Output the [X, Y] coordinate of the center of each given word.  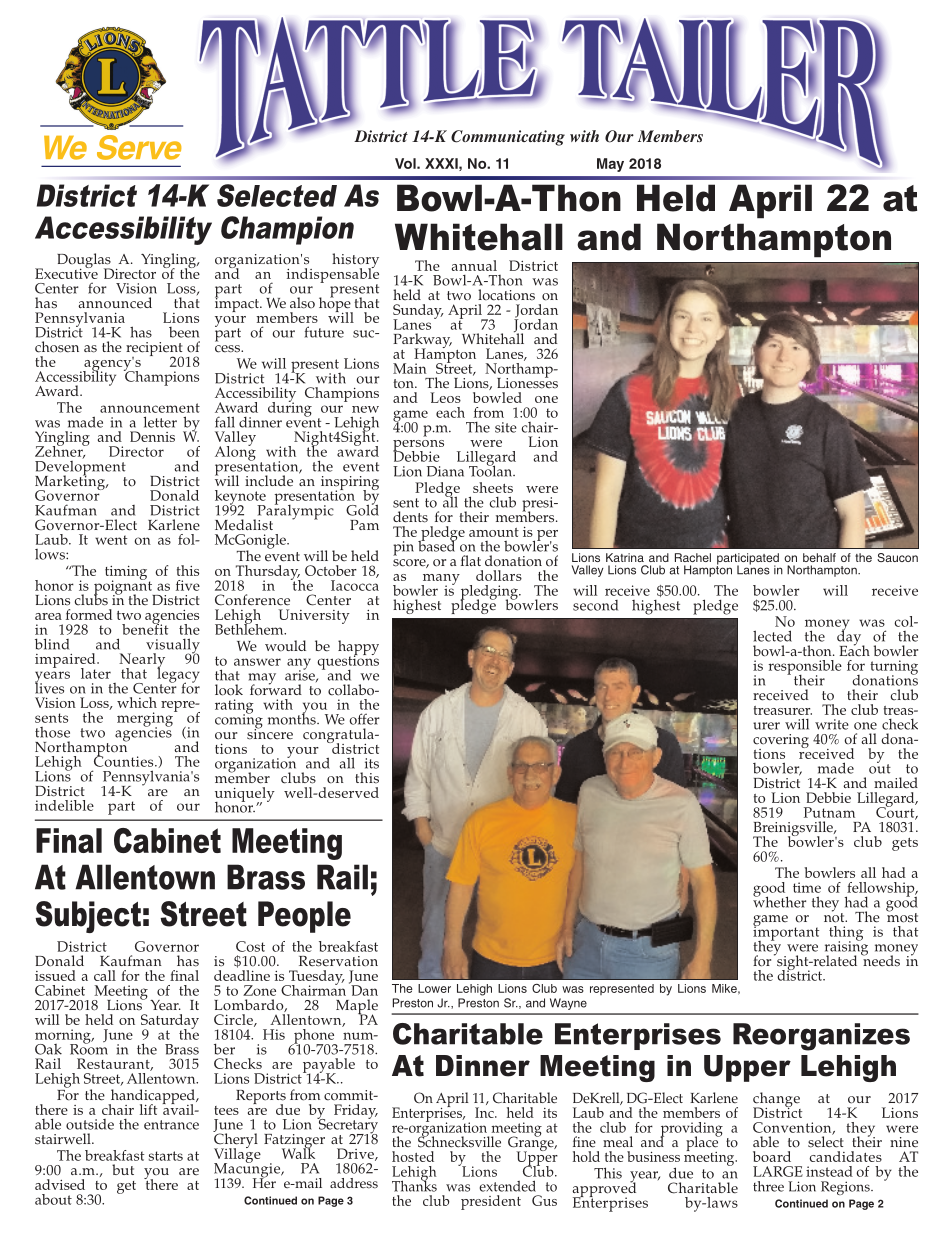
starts [166, 1156]
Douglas [85, 262]
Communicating [508, 138]
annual [474, 265]
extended [507, 1186]
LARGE [778, 1171]
